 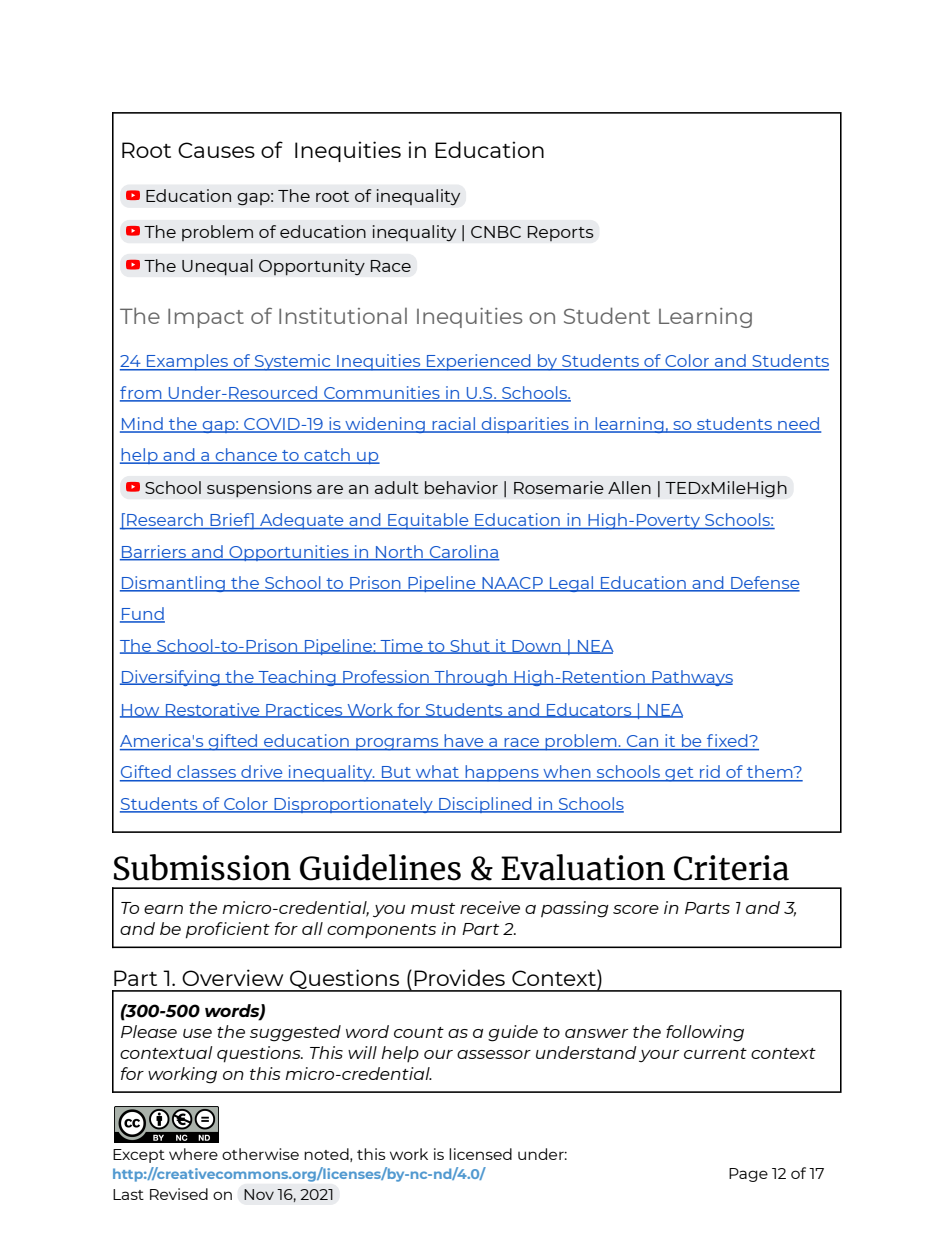 What do you see at coordinates (193, 1154) in the document?
I see `where` at bounding box center [193, 1154].
